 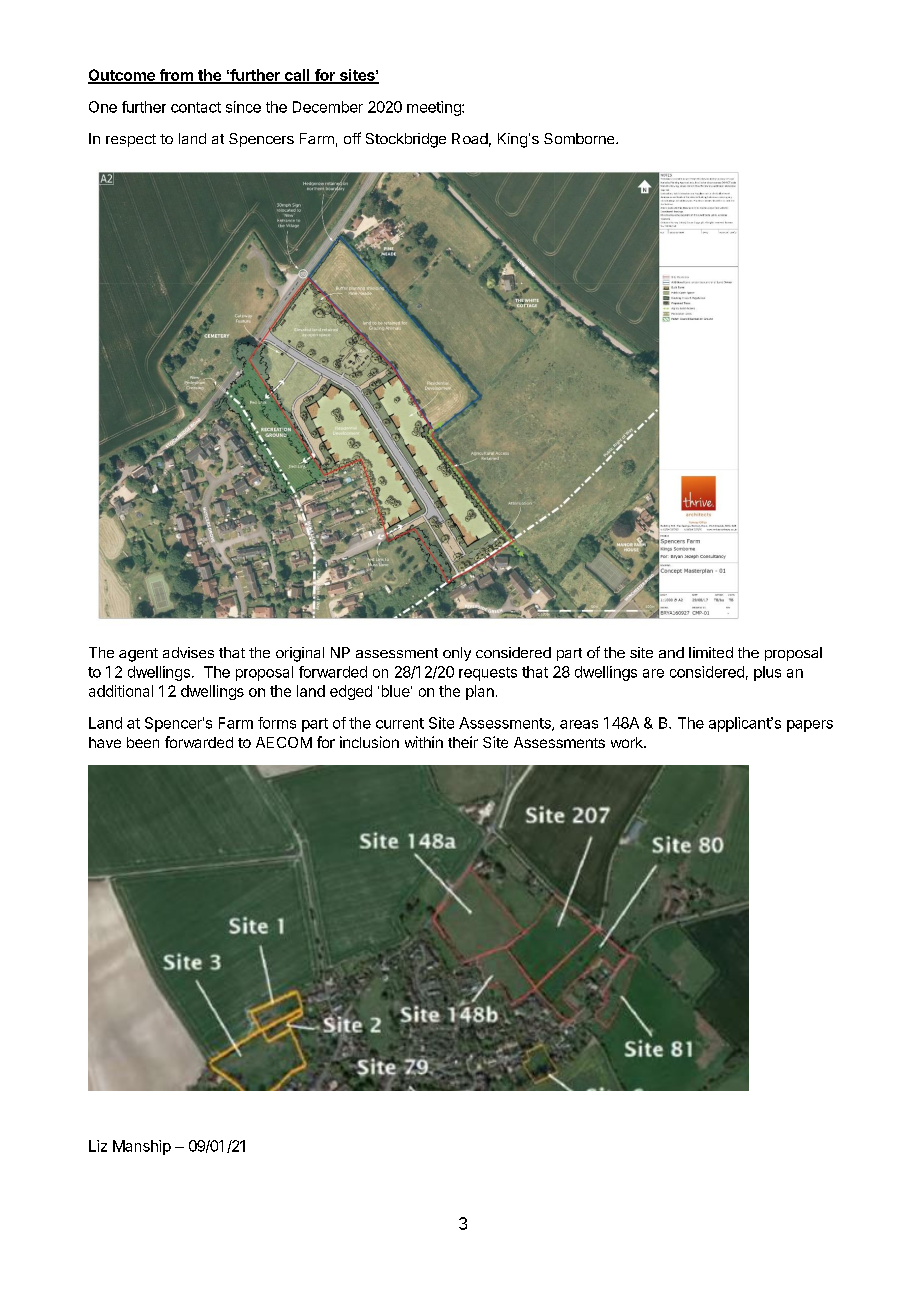 What do you see at coordinates (98, 1146) in the screenshot?
I see `Liz` at bounding box center [98, 1146].
